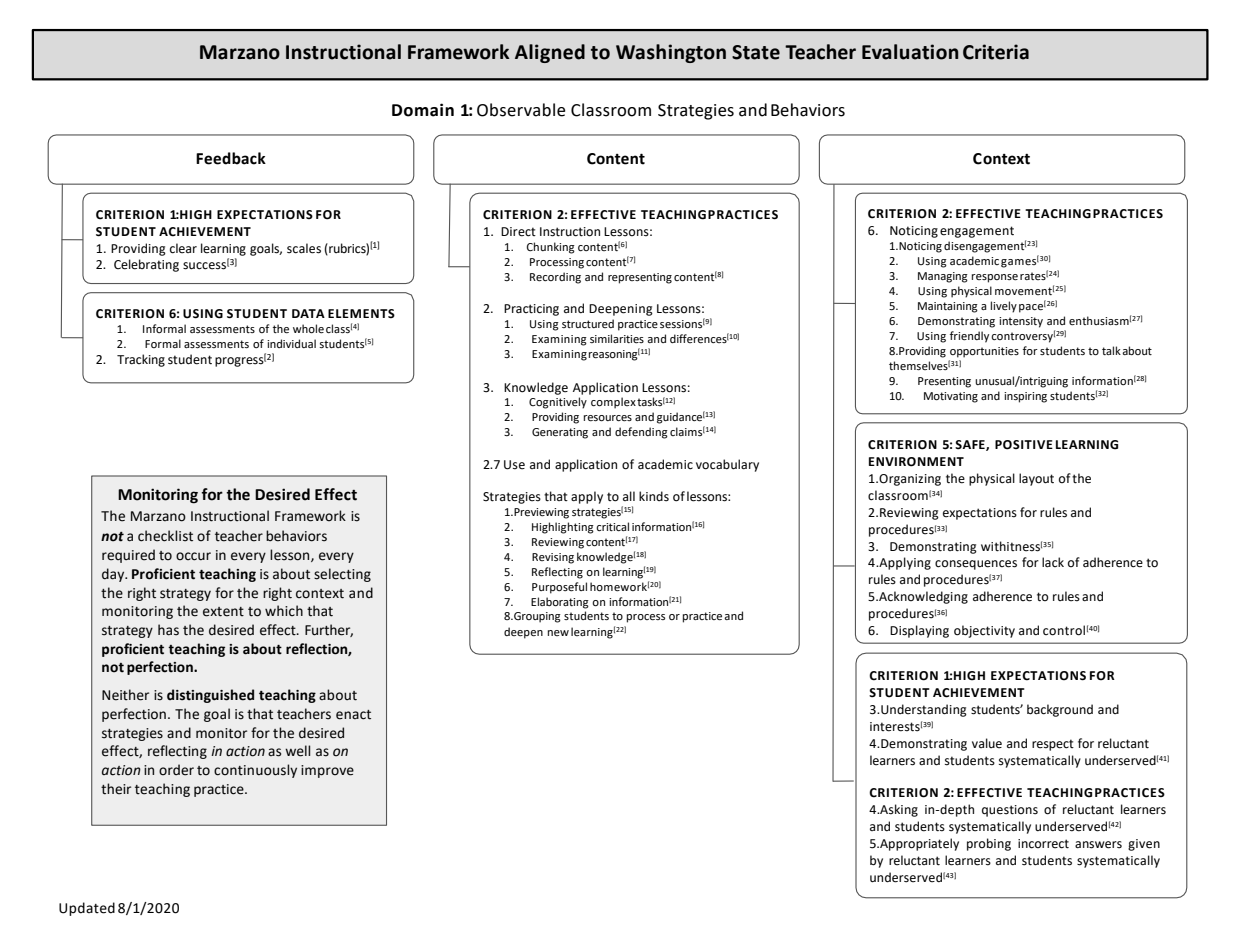 This screenshot has height=952, width=1233. I want to click on Updated, so click(87, 909).
